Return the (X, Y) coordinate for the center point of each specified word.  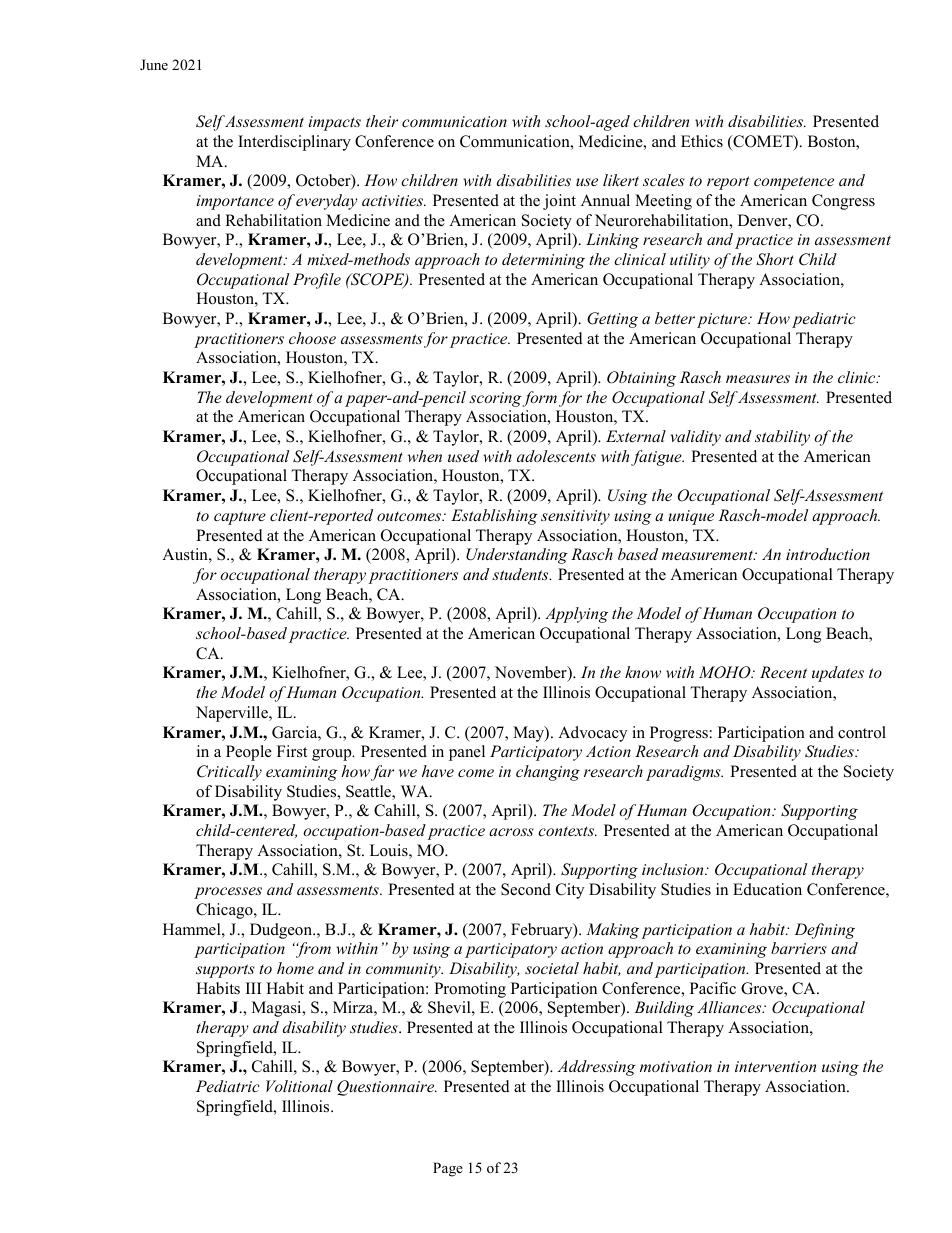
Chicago (225, 911)
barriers (799, 948)
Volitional (299, 1086)
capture (240, 518)
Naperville (233, 714)
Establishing (494, 517)
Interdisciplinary (294, 143)
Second (526, 889)
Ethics (702, 141)
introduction (828, 554)
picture (723, 320)
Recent (783, 672)
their (382, 121)
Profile (317, 281)
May (529, 734)
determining (543, 261)
